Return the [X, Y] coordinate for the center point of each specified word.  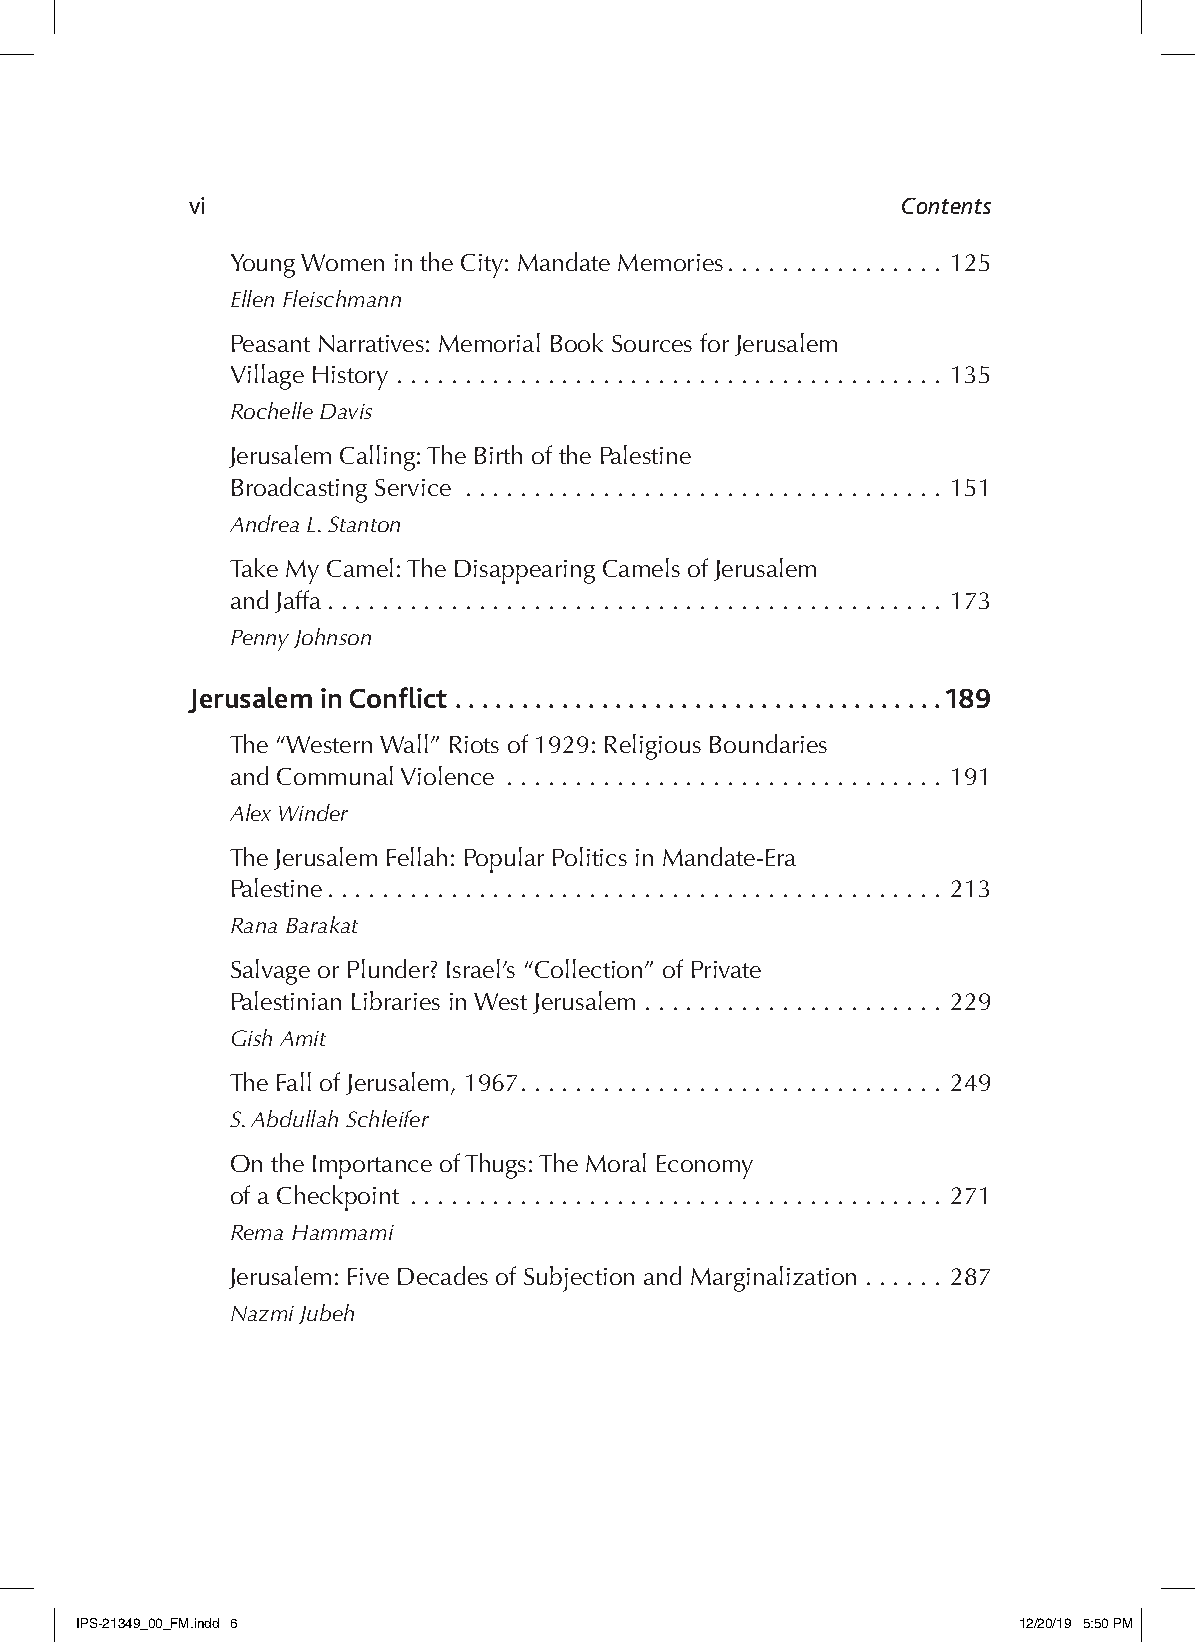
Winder [313, 812]
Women [342, 262]
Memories [670, 262]
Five [368, 1276]
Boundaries [768, 743]
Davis [346, 411]
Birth [498, 454]
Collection [588, 968]
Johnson [332, 638]
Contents [946, 206]
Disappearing [525, 572]
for [714, 342]
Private [726, 969]
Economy [705, 1167]
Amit [303, 1038]
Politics [590, 856]
